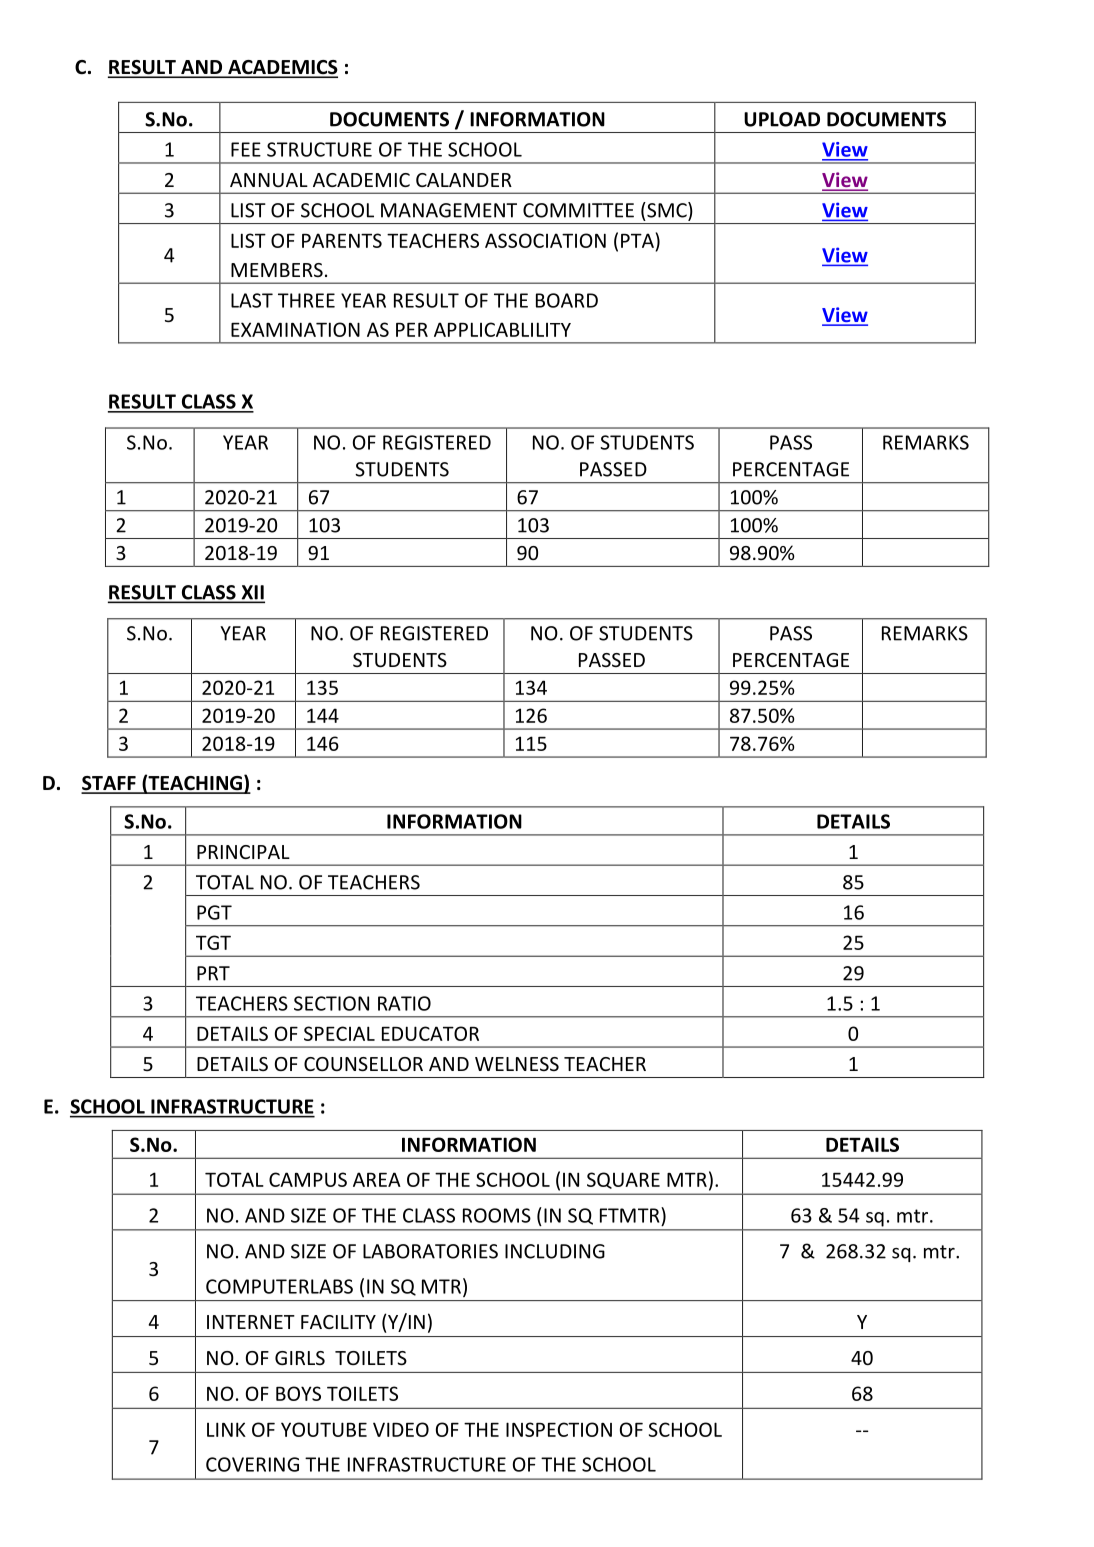  Describe the element at coordinates (404, 1003) in the document. I see `RATIO` at that location.
